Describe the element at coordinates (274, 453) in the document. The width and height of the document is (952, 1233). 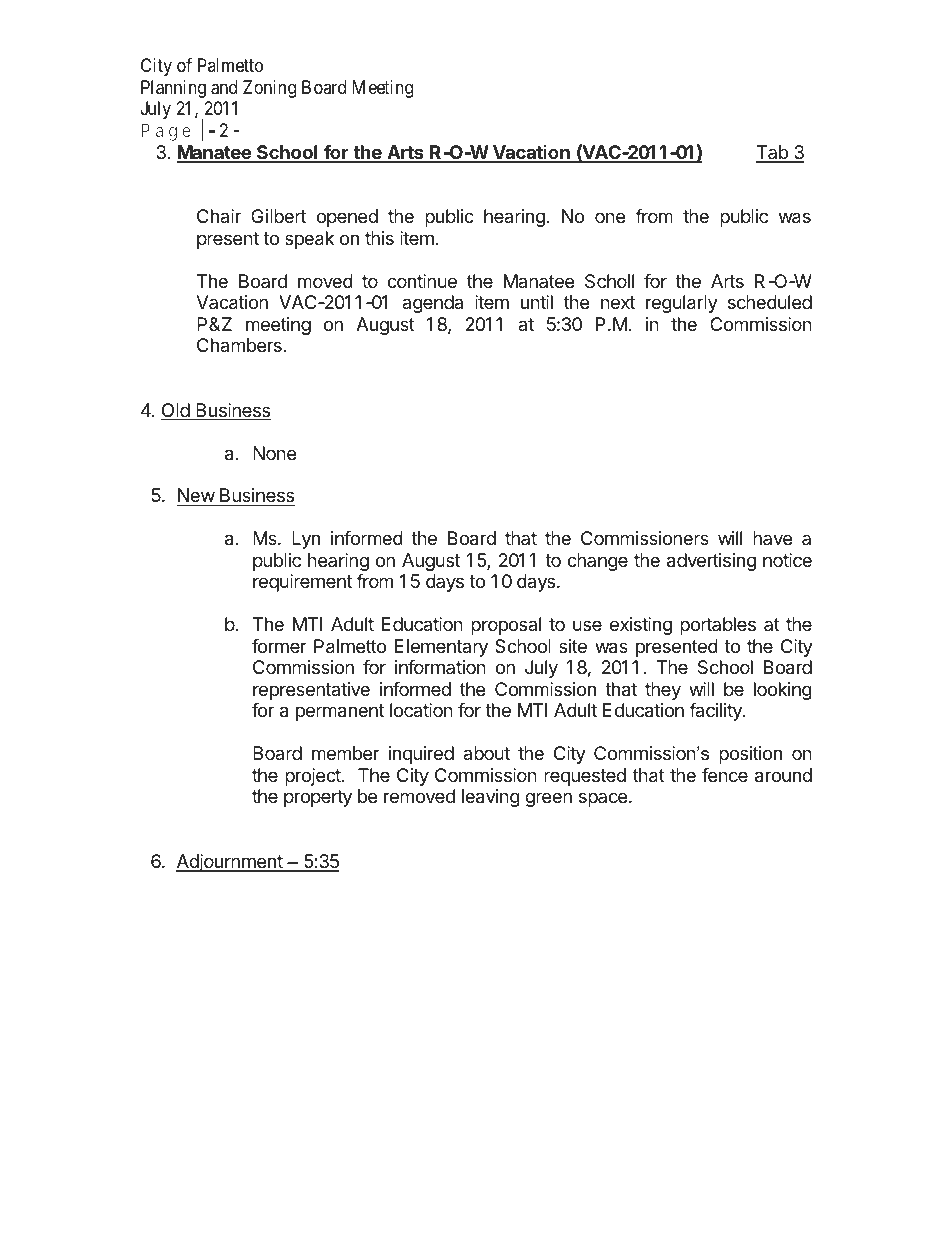
I see `None` at that location.
